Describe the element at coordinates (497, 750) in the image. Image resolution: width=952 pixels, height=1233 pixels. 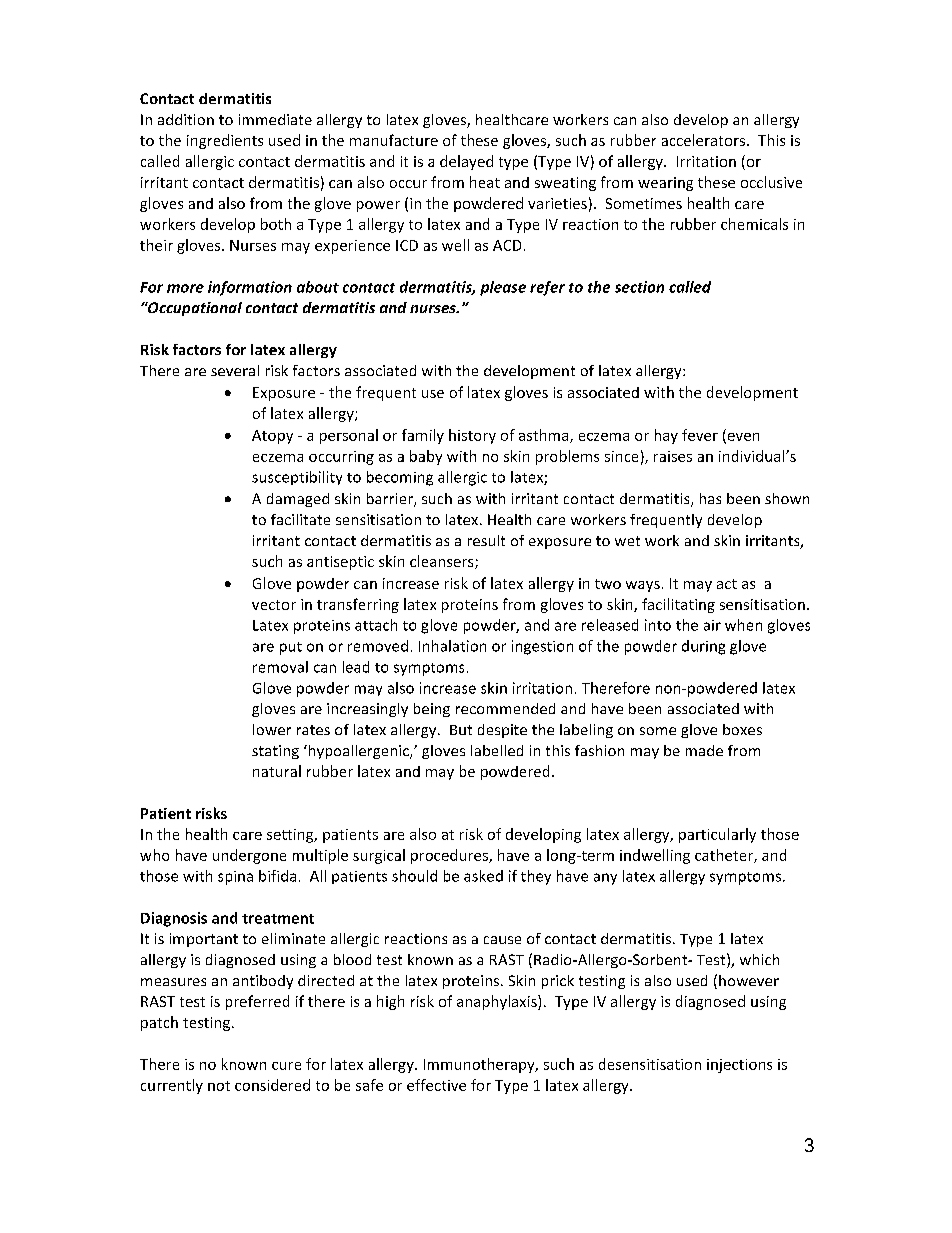
I see `labelled` at that location.
